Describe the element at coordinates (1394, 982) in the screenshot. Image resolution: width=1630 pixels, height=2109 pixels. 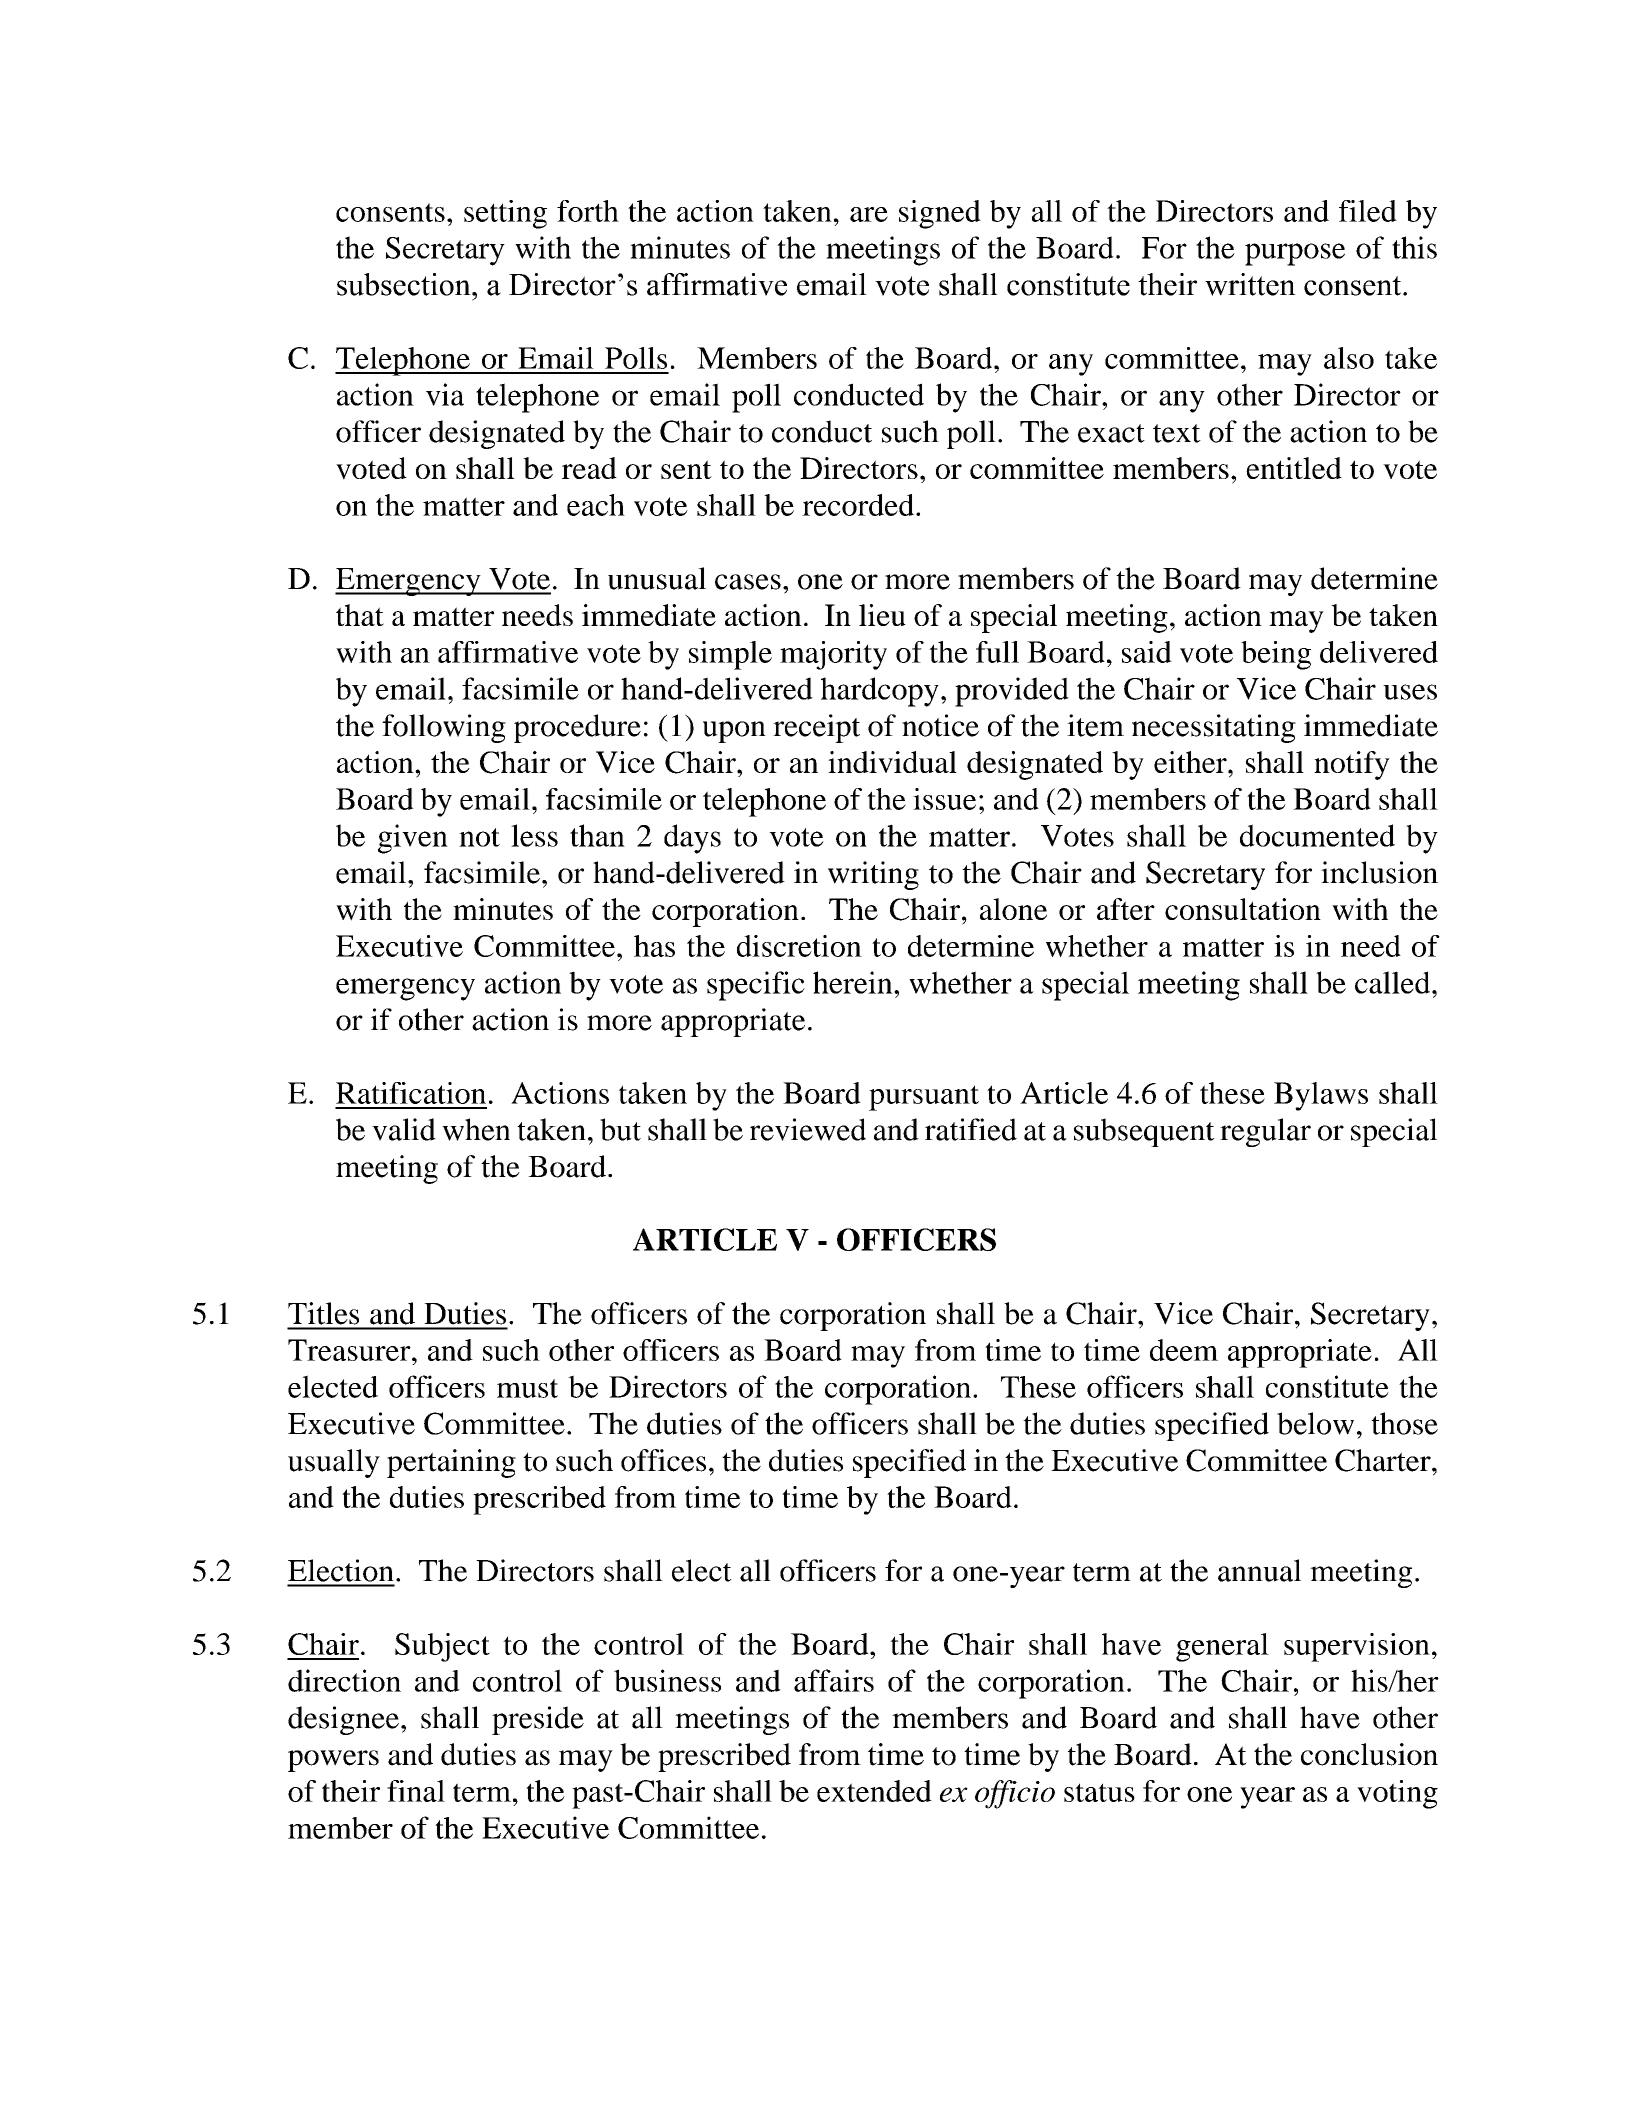
I see `called` at that location.
